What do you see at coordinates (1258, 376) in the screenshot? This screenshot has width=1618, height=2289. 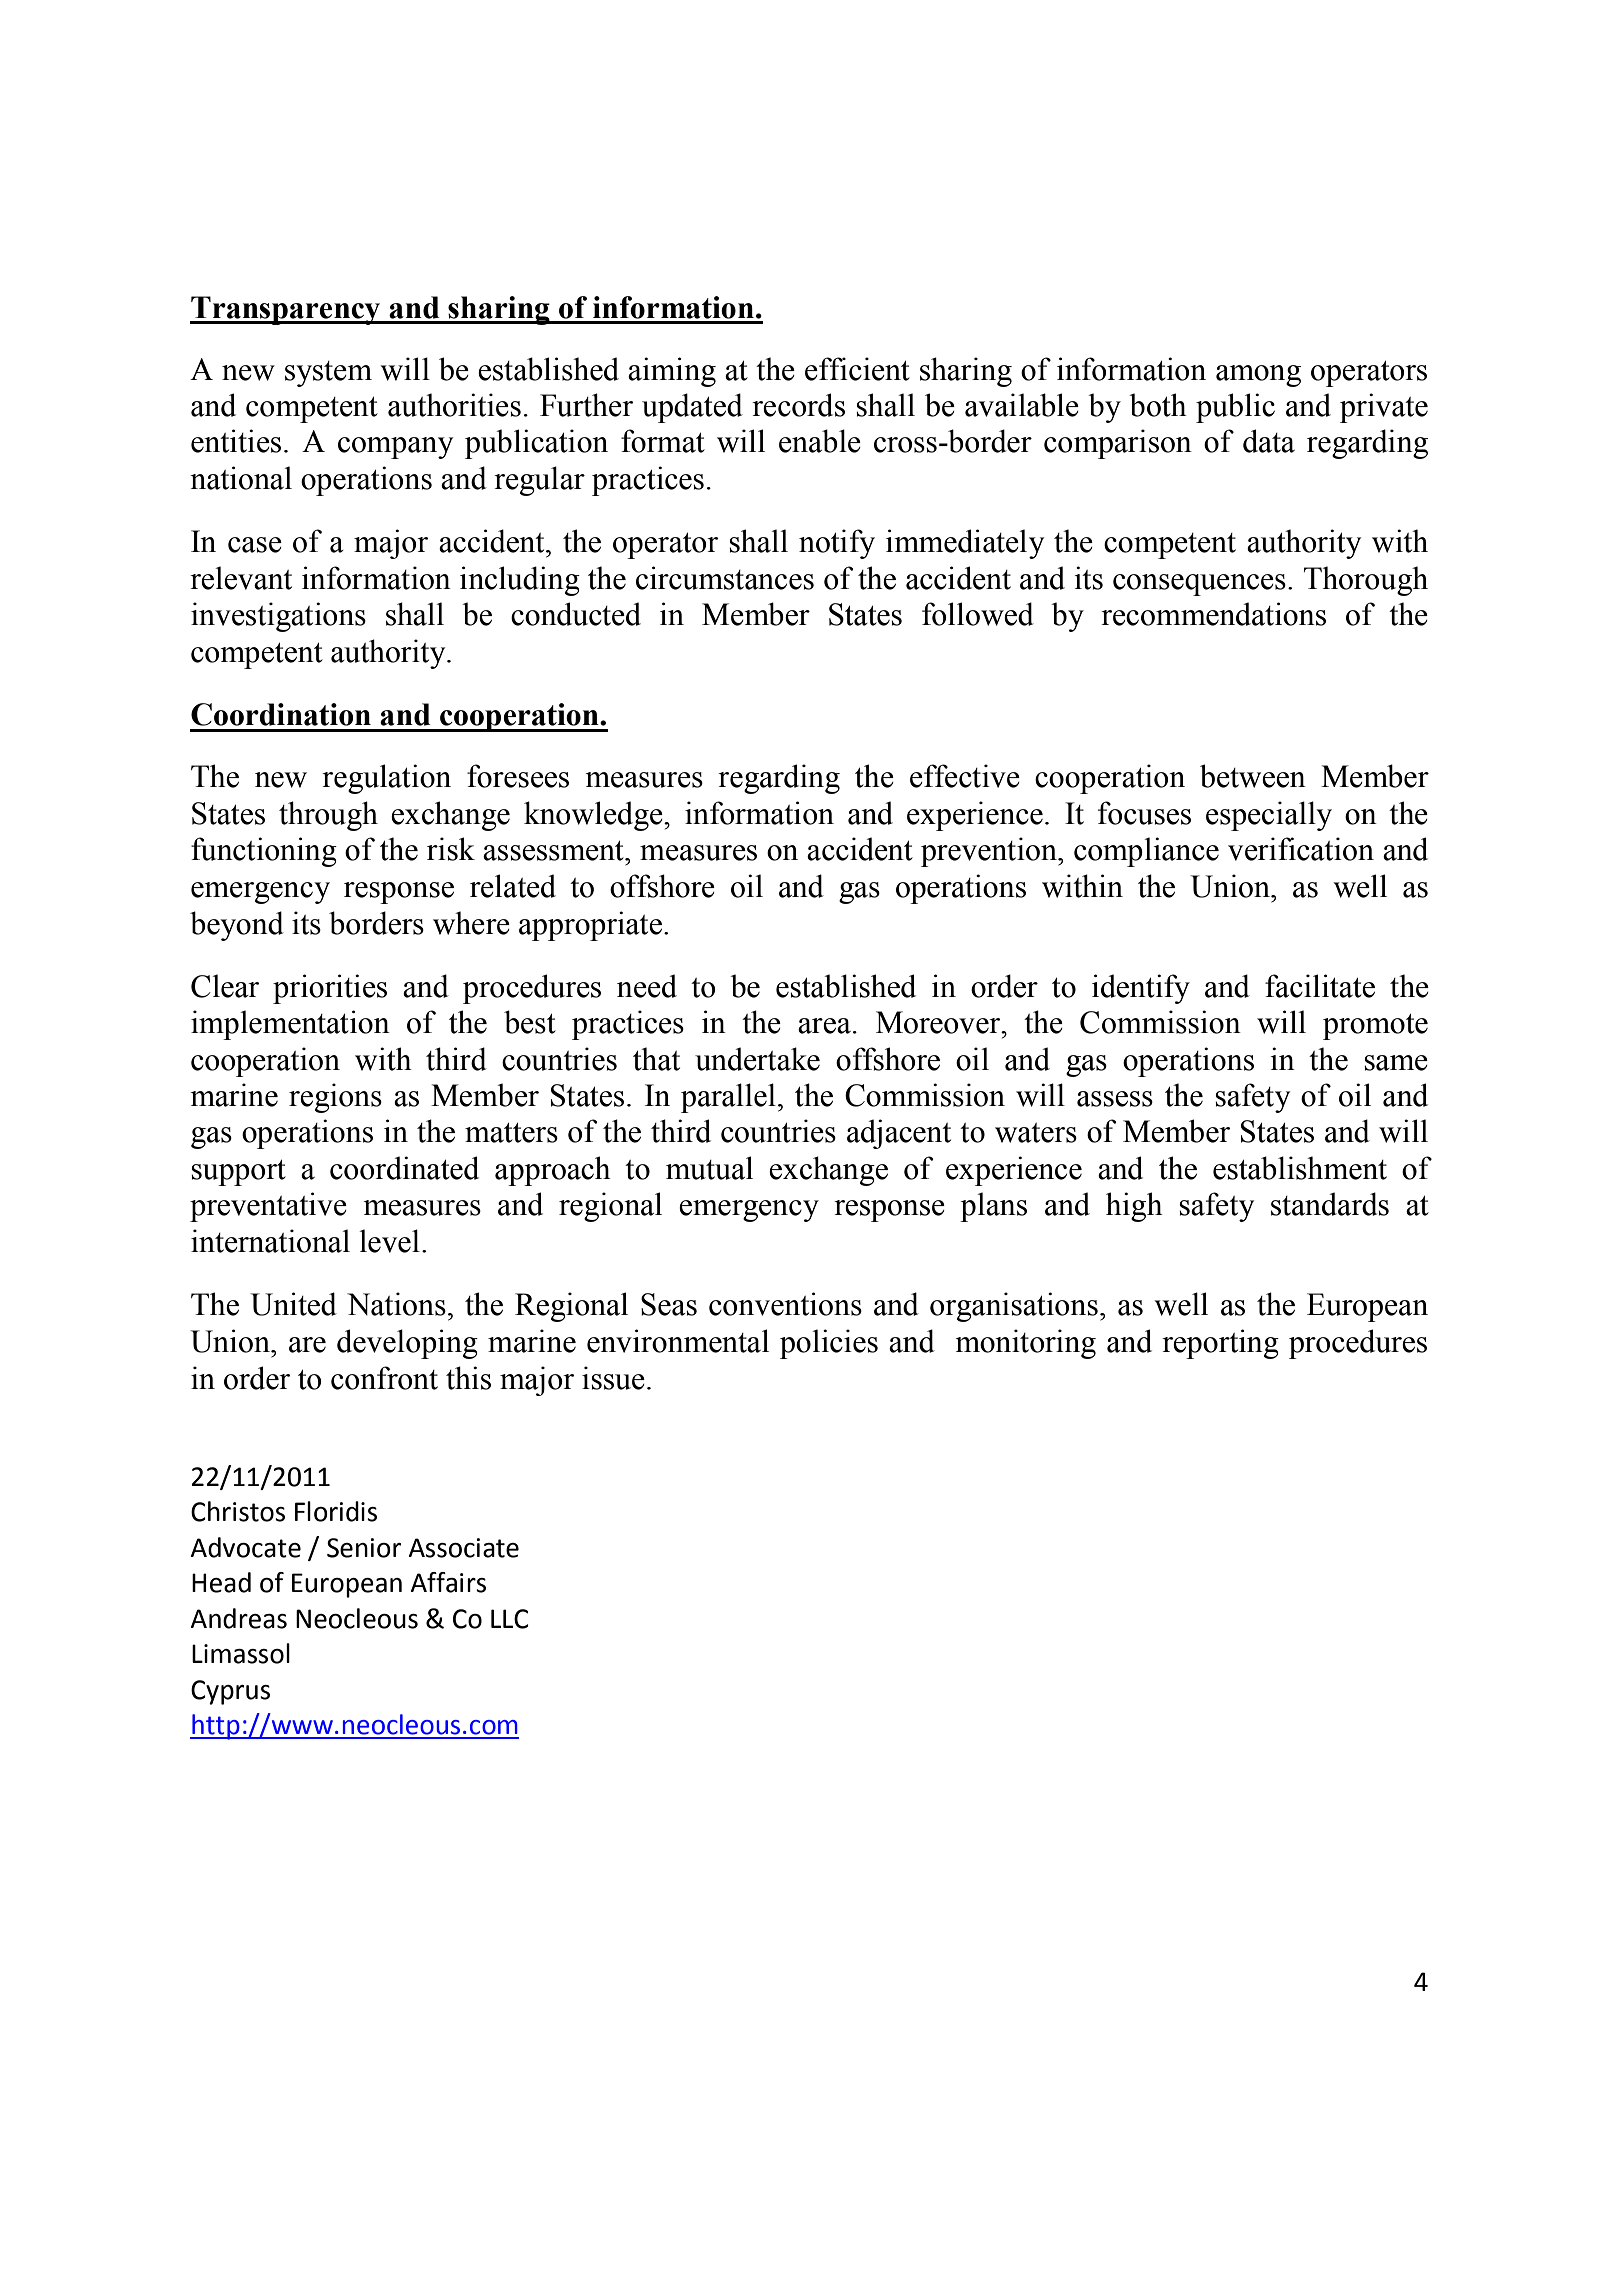 I see `among` at bounding box center [1258, 376].
